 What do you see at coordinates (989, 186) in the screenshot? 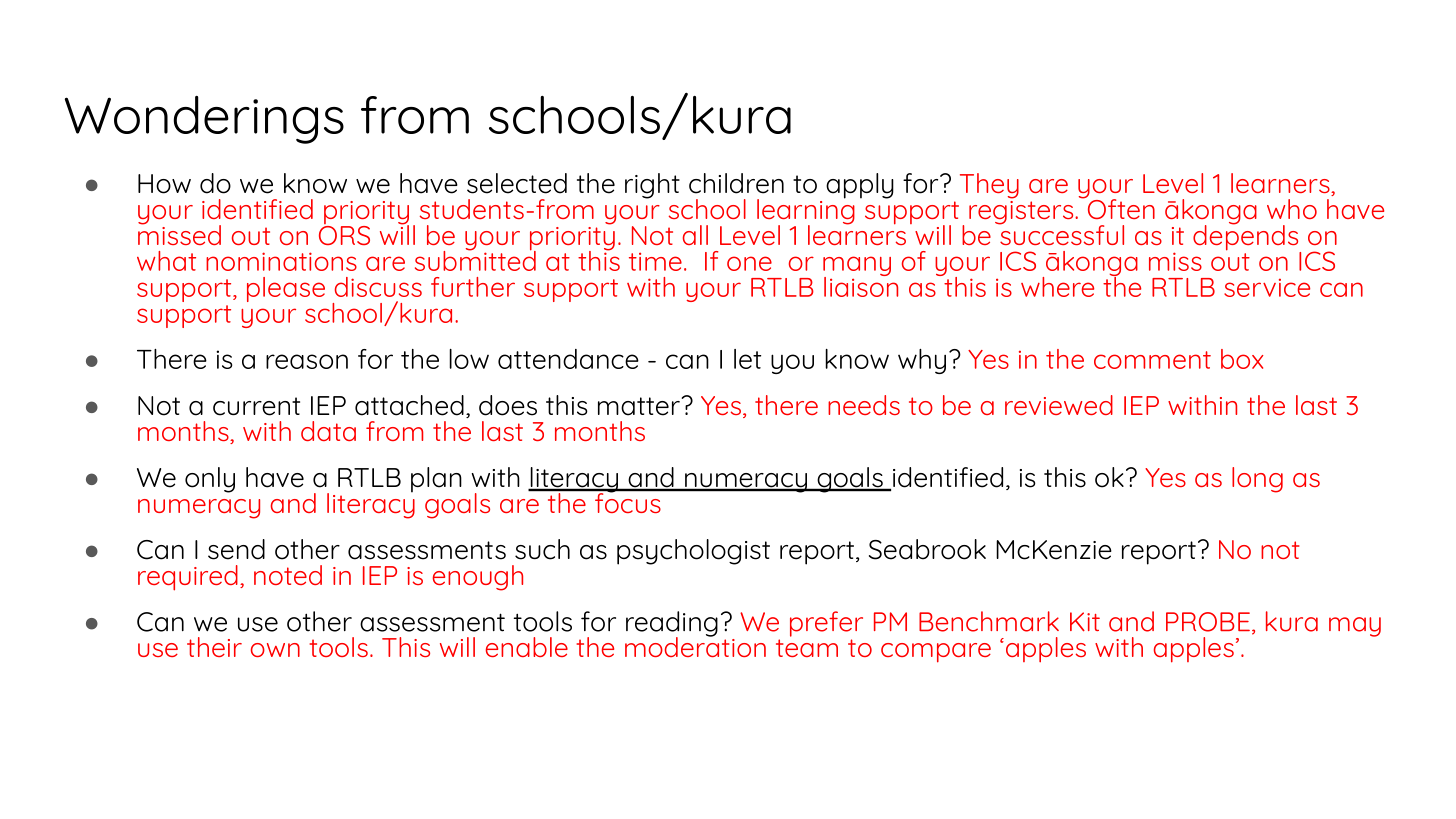
I see `They` at bounding box center [989, 186].
